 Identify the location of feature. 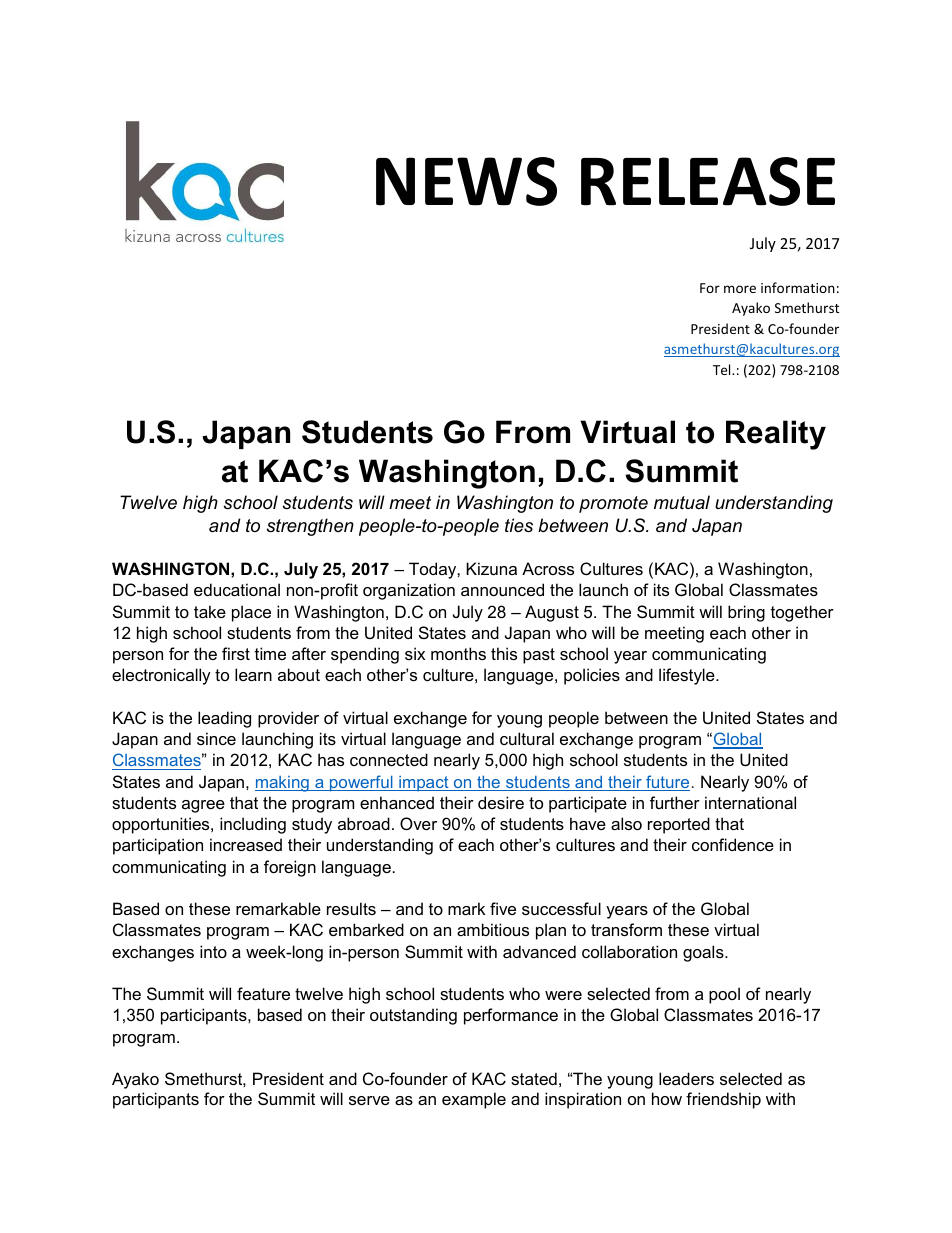
(263, 993).
